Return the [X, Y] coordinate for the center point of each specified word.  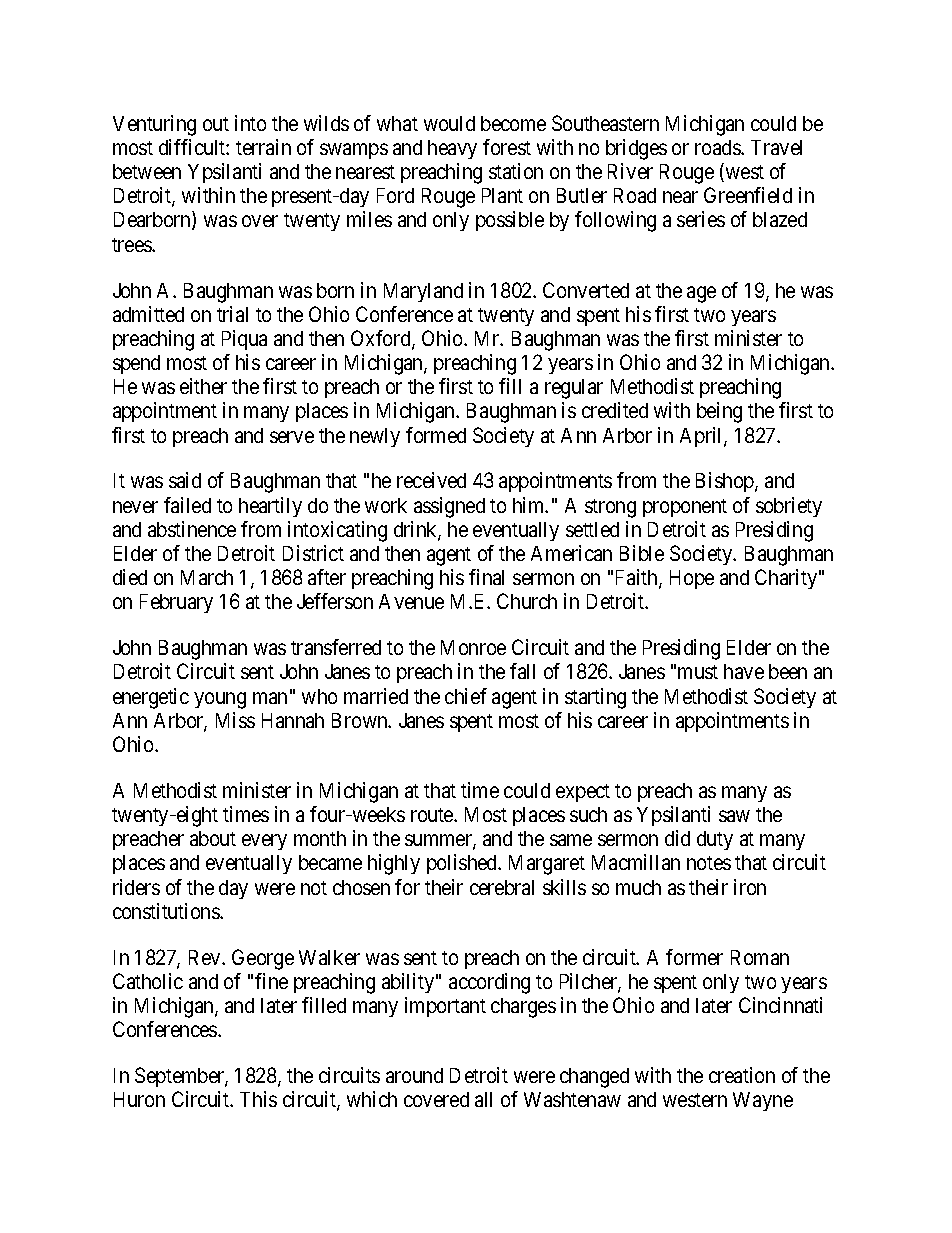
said [185, 480]
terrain [263, 147]
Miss [235, 720]
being [719, 412]
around [414, 1075]
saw [734, 816]
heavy [452, 149]
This [258, 1099]
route [433, 815]
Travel [776, 147]
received [431, 480]
